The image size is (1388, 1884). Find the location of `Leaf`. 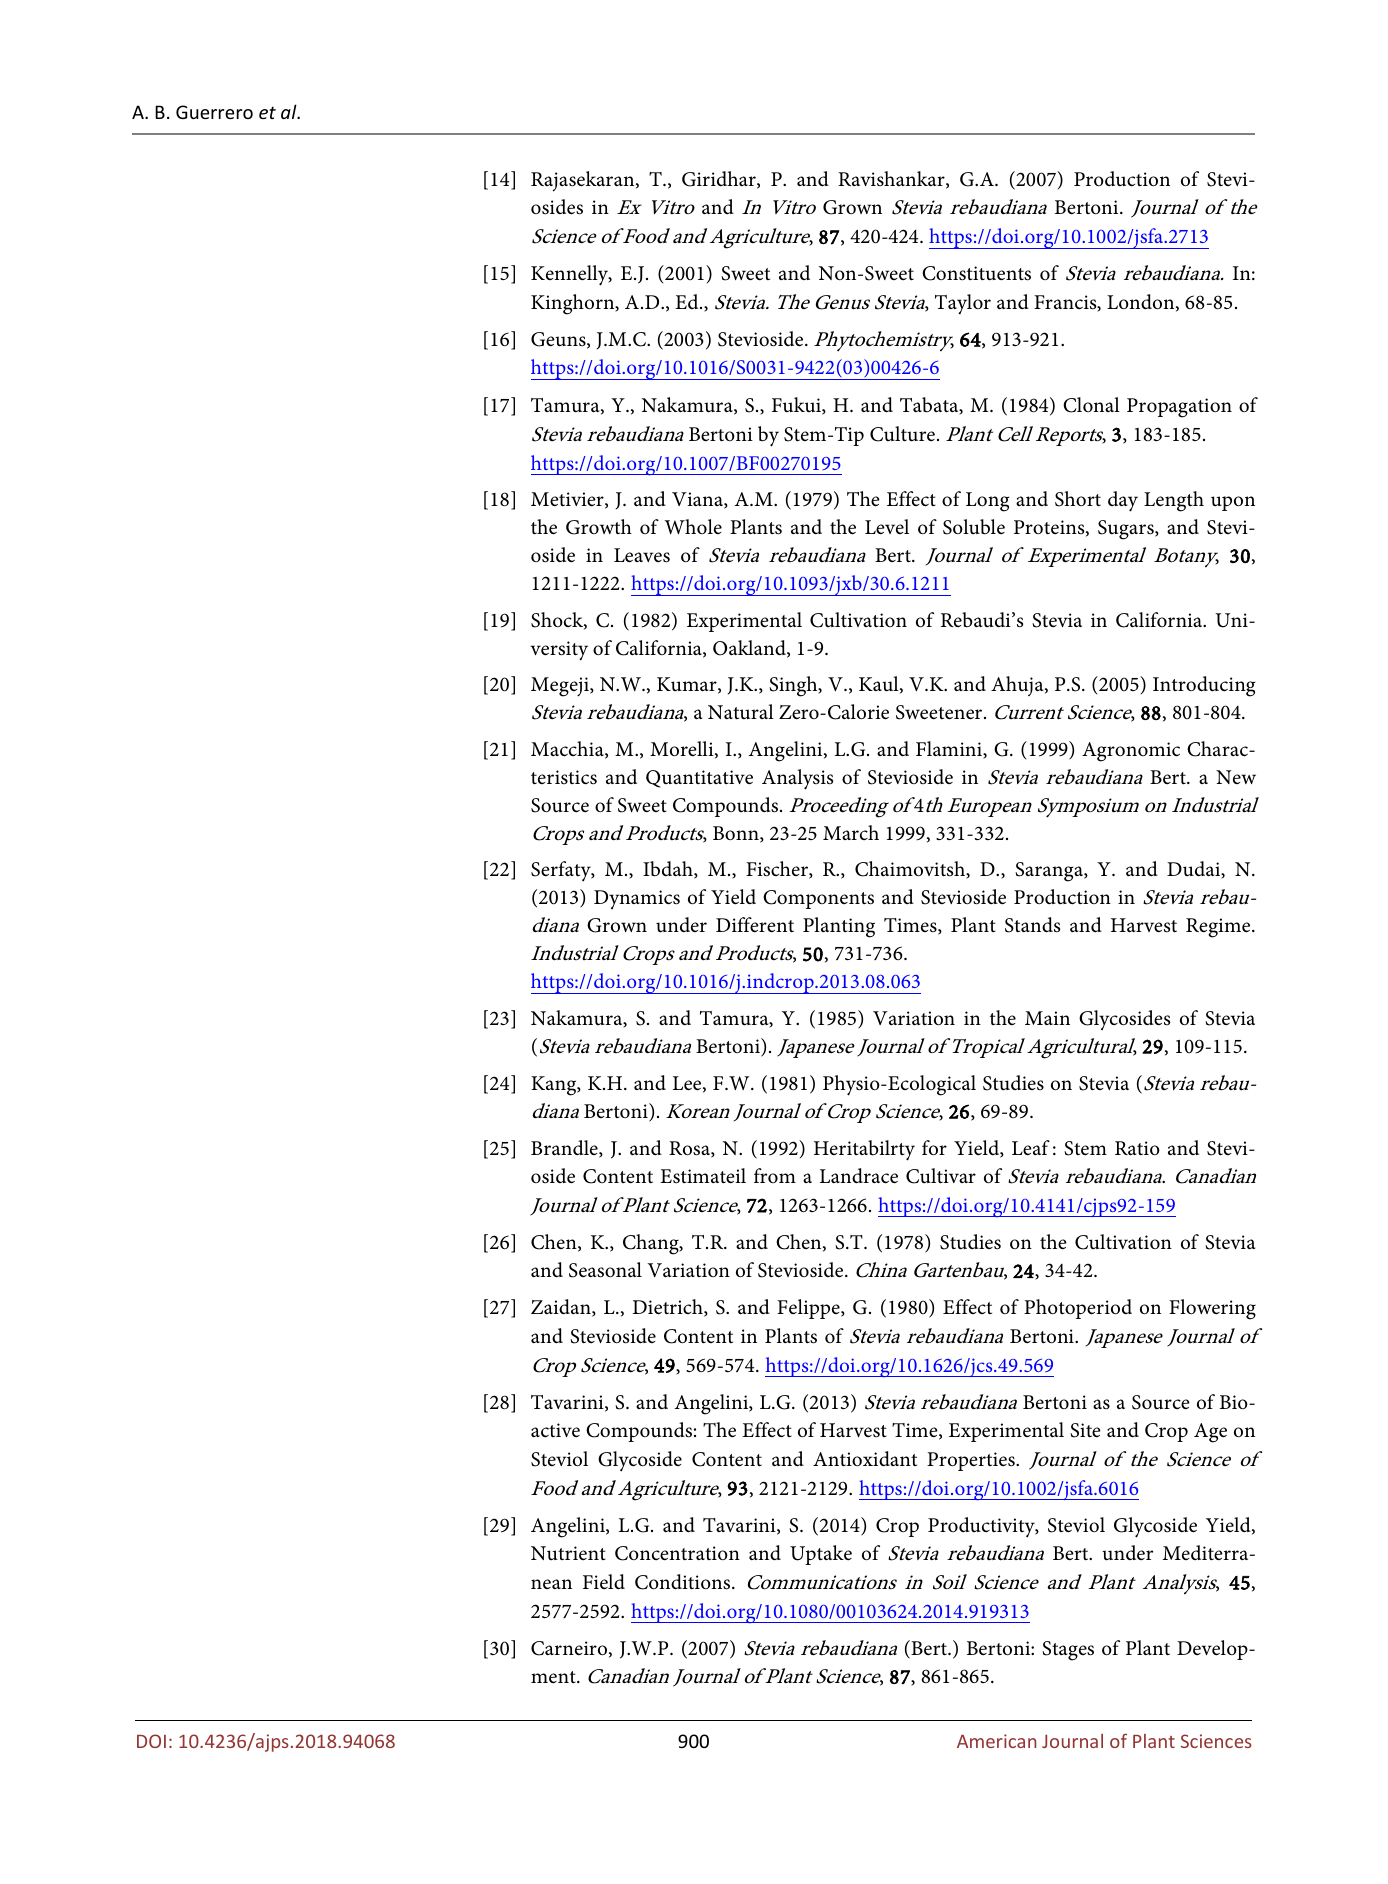

Leaf is located at coordinates (1031, 1148).
